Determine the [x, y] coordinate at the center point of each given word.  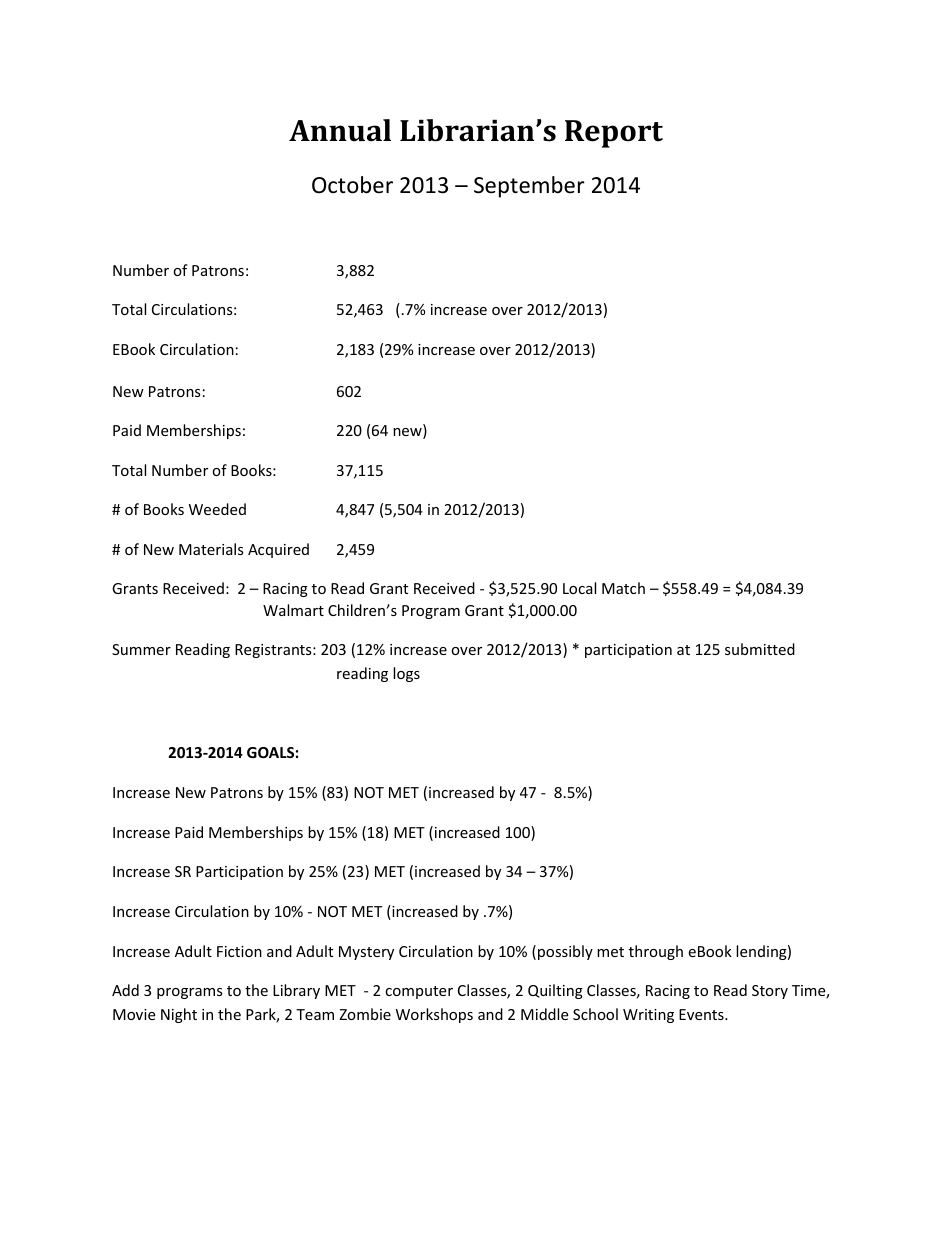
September [529, 187]
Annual [340, 130]
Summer [141, 649]
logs [406, 674]
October [352, 185]
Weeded [217, 509]
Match [623, 588]
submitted [760, 649]
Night [179, 1015]
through [656, 952]
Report [614, 134]
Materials [211, 549]
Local [579, 588]
